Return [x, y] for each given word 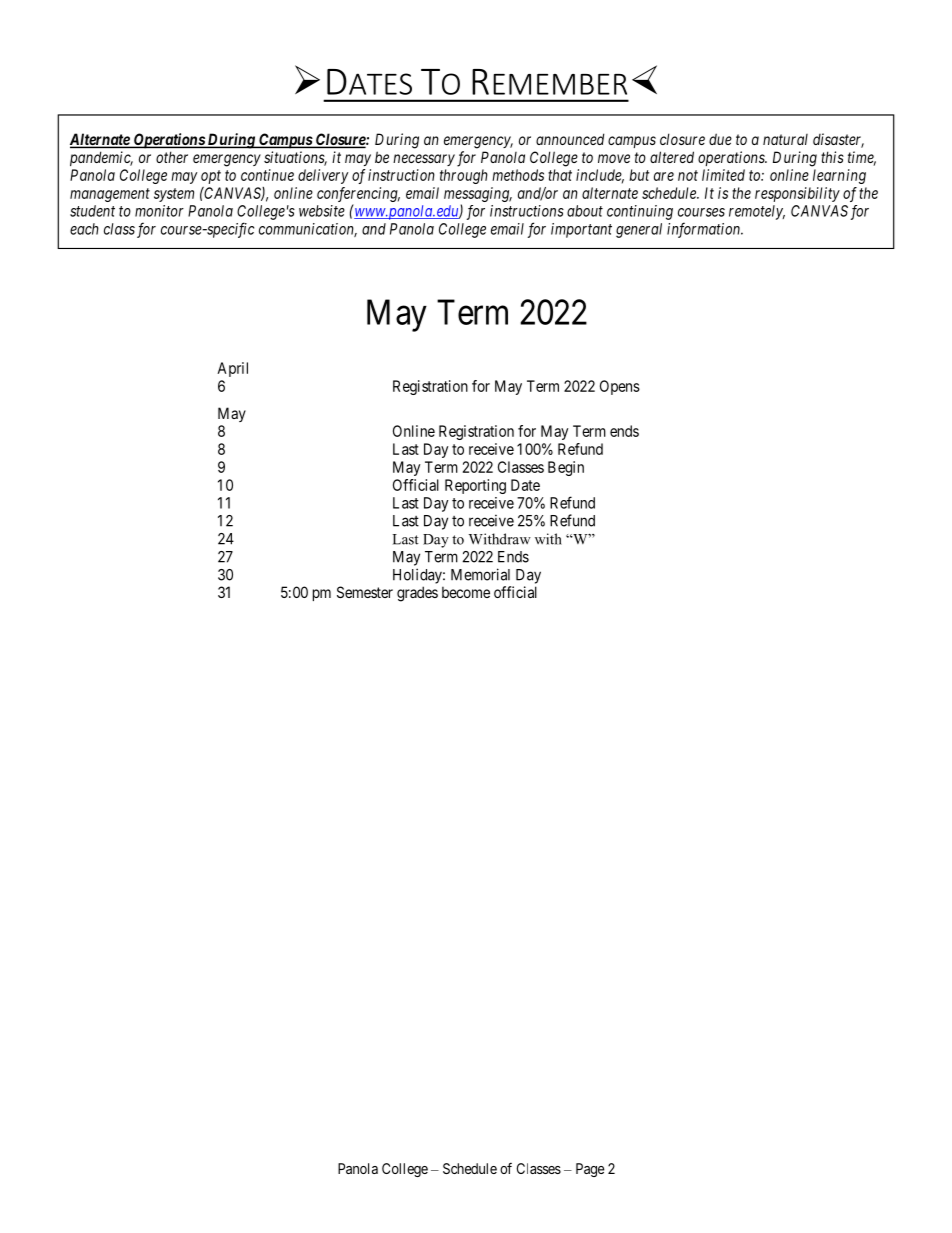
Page [590, 1170]
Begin [566, 468]
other [172, 157]
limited [723, 175]
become [466, 592]
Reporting [475, 486]
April [232, 369]
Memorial [480, 574]
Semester [365, 592]
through [464, 176]
